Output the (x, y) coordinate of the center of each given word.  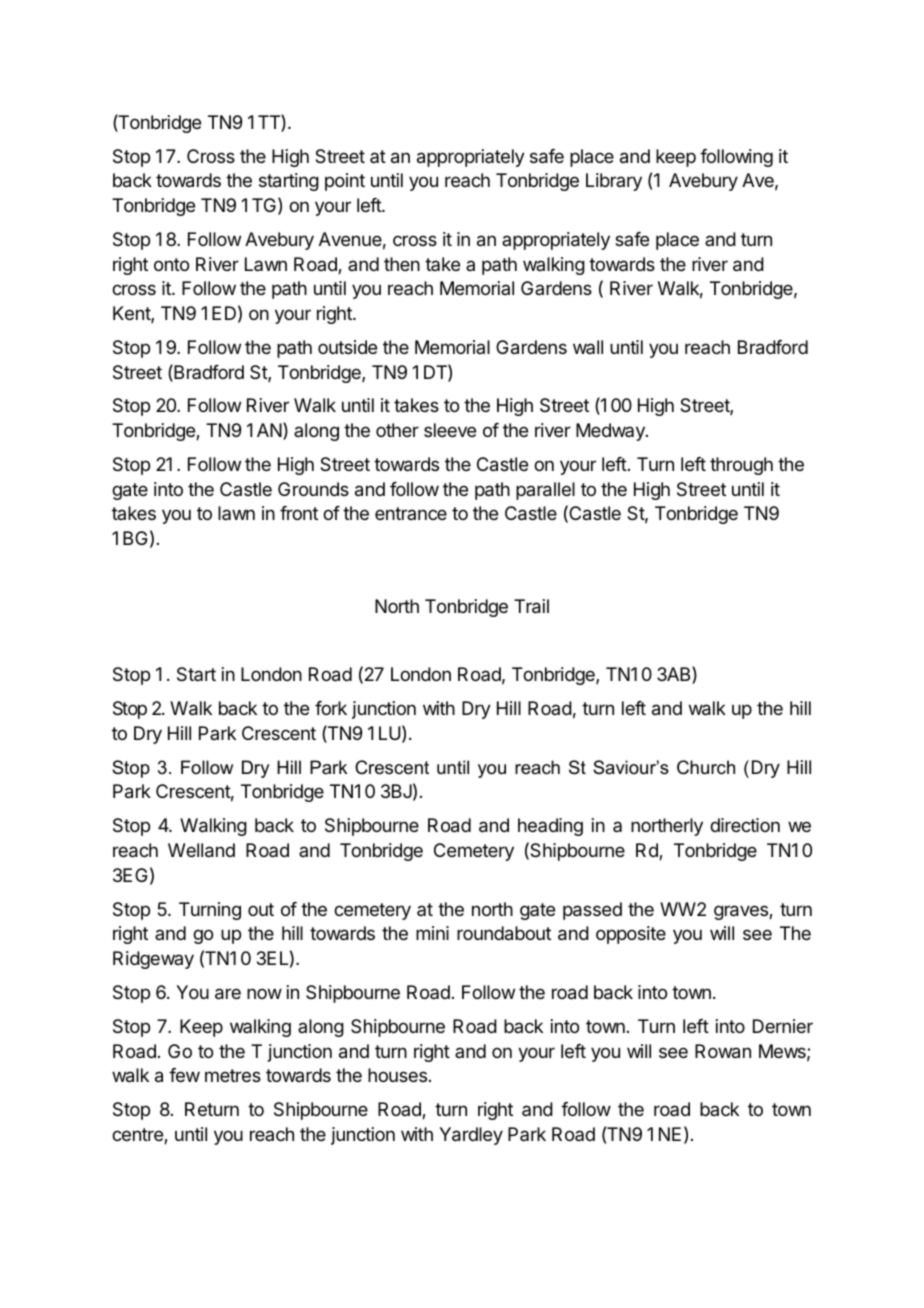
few (184, 1075)
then (402, 264)
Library (614, 182)
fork (331, 708)
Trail (531, 606)
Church (706, 767)
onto (171, 264)
